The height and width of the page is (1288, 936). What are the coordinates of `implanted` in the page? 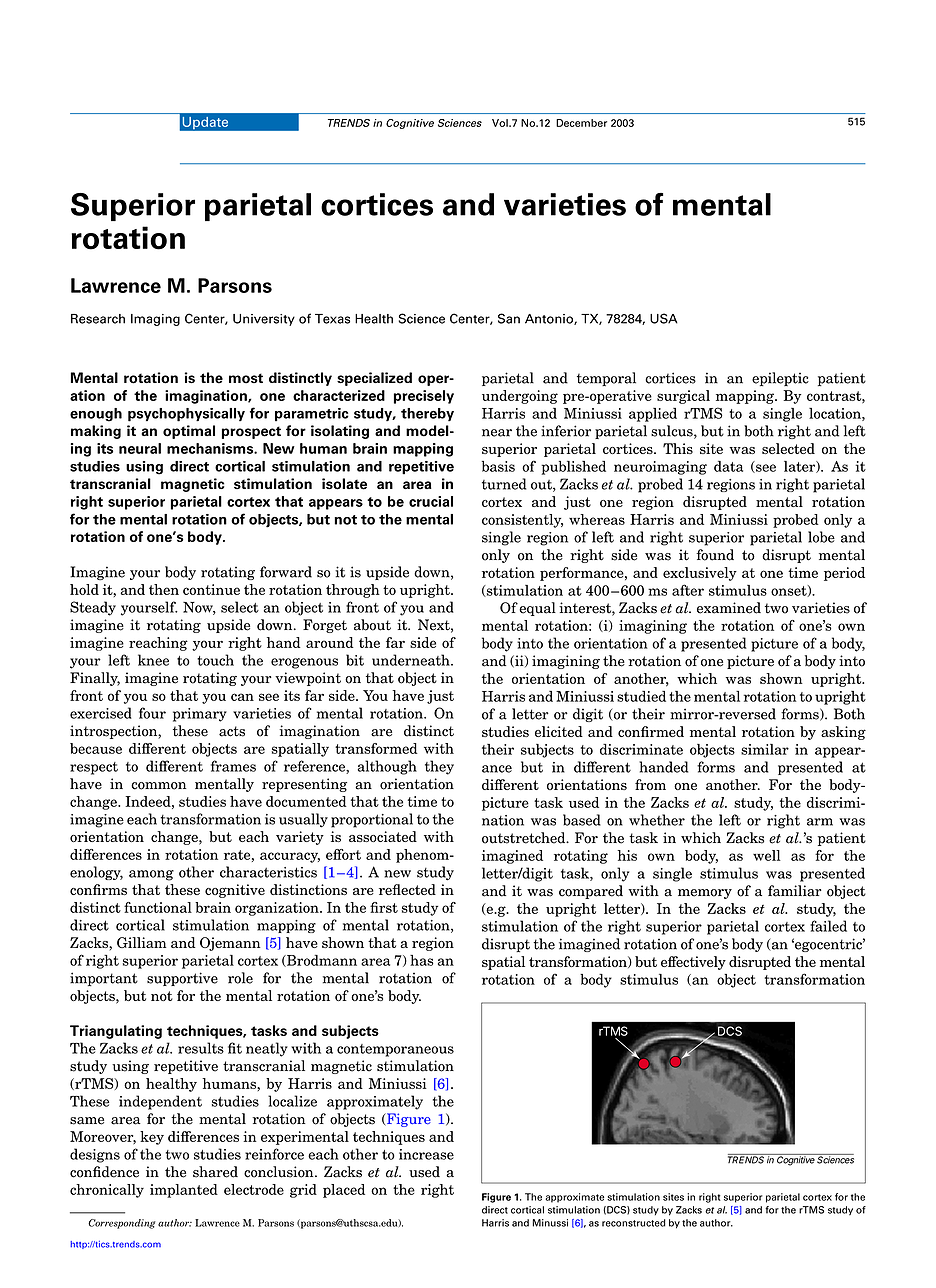 It's located at (184, 1191).
